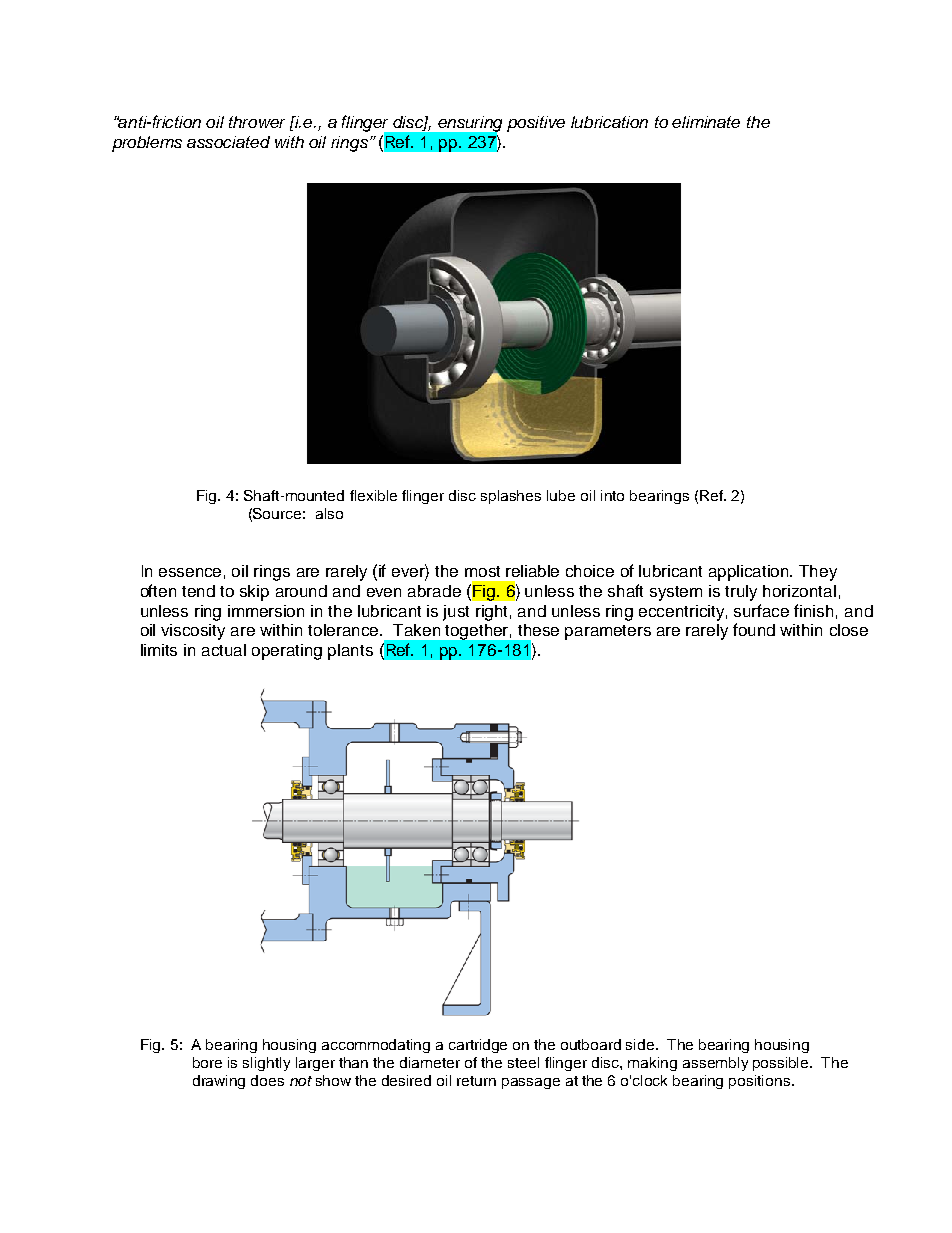  Describe the element at coordinates (761, 610) in the page. I see `surface` at that location.
